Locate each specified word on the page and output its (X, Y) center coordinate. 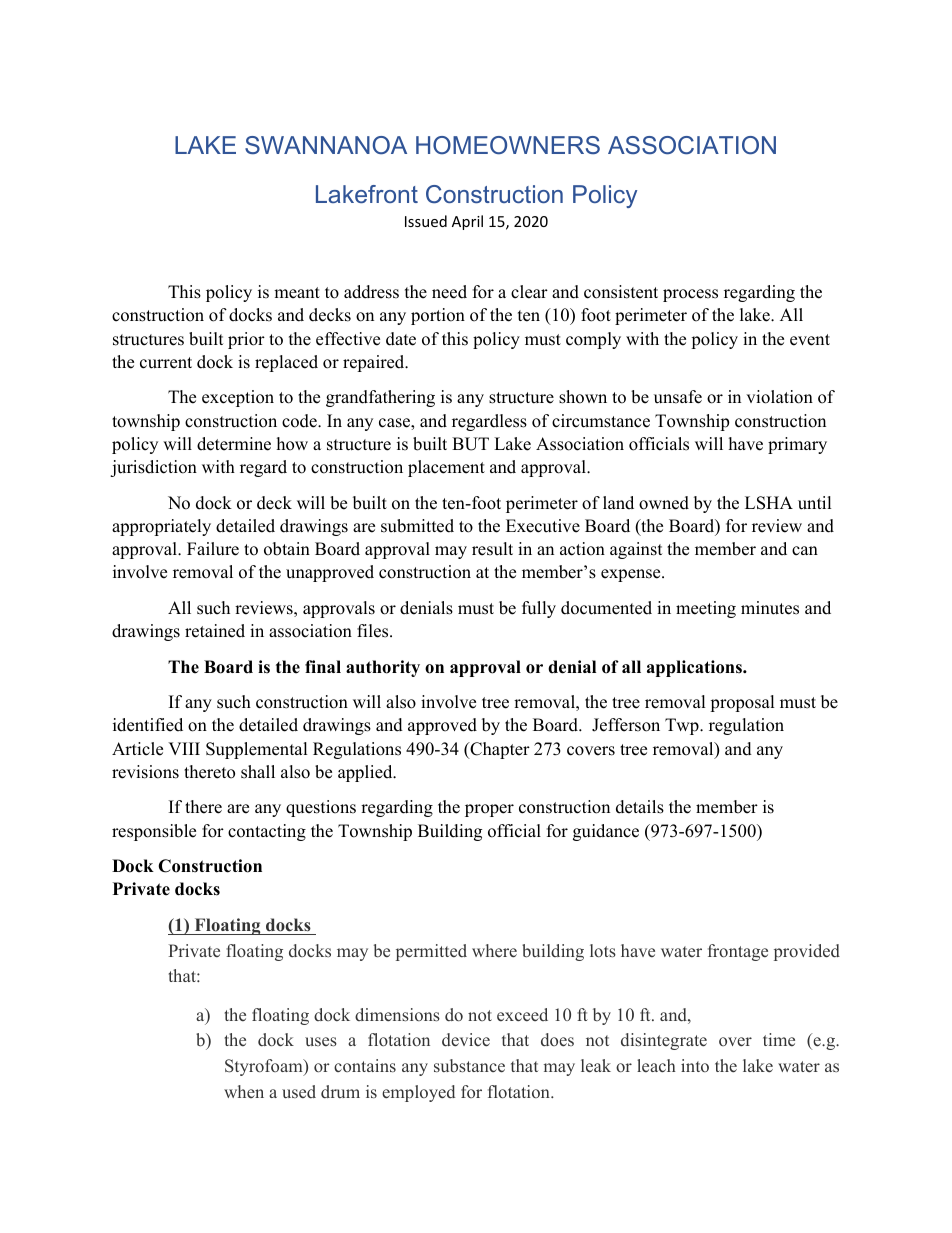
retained (215, 631)
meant (297, 293)
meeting (706, 609)
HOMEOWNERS (508, 145)
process (690, 295)
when (244, 1091)
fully (539, 609)
